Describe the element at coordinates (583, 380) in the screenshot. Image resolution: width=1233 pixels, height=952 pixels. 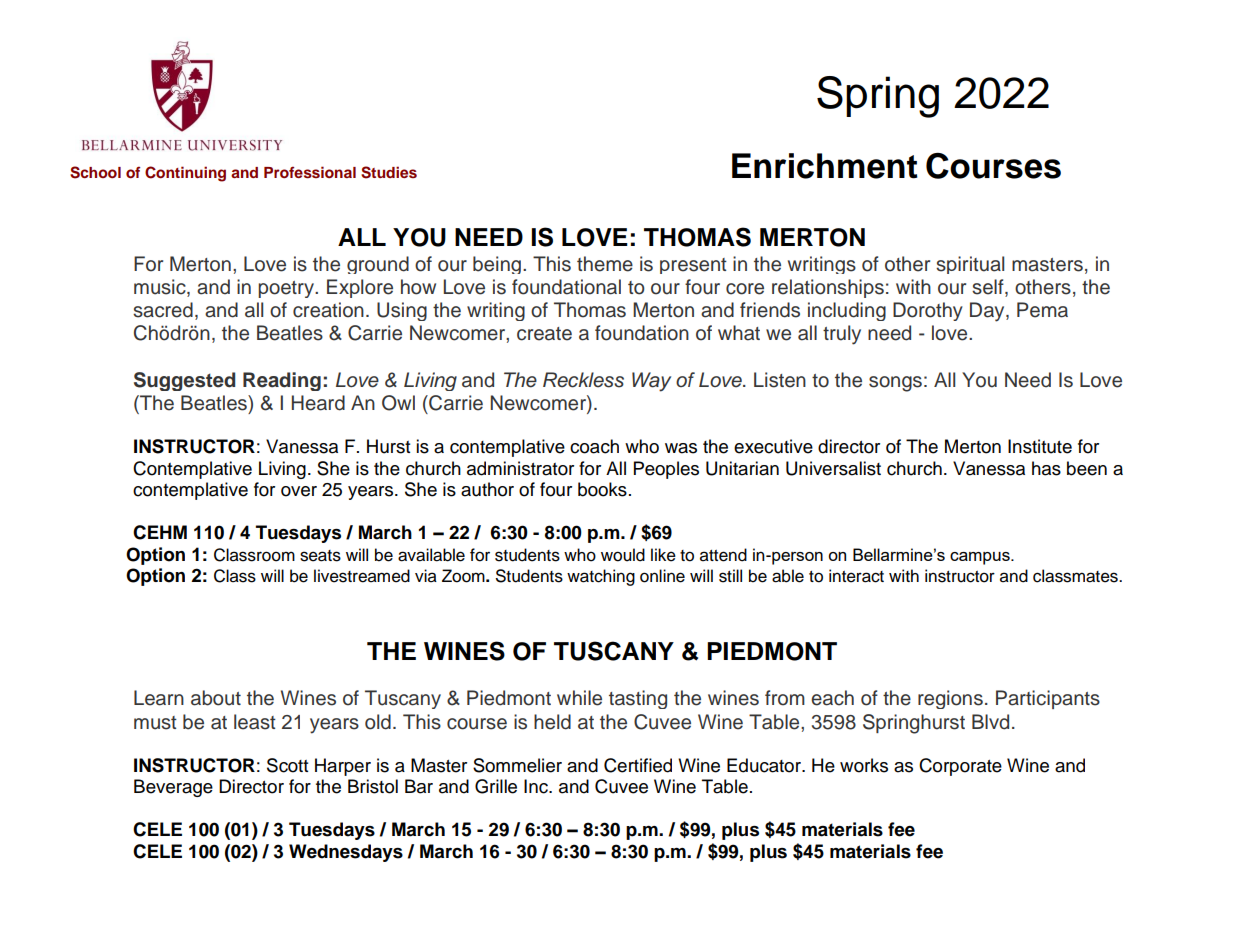
I see `Reckless` at that location.
